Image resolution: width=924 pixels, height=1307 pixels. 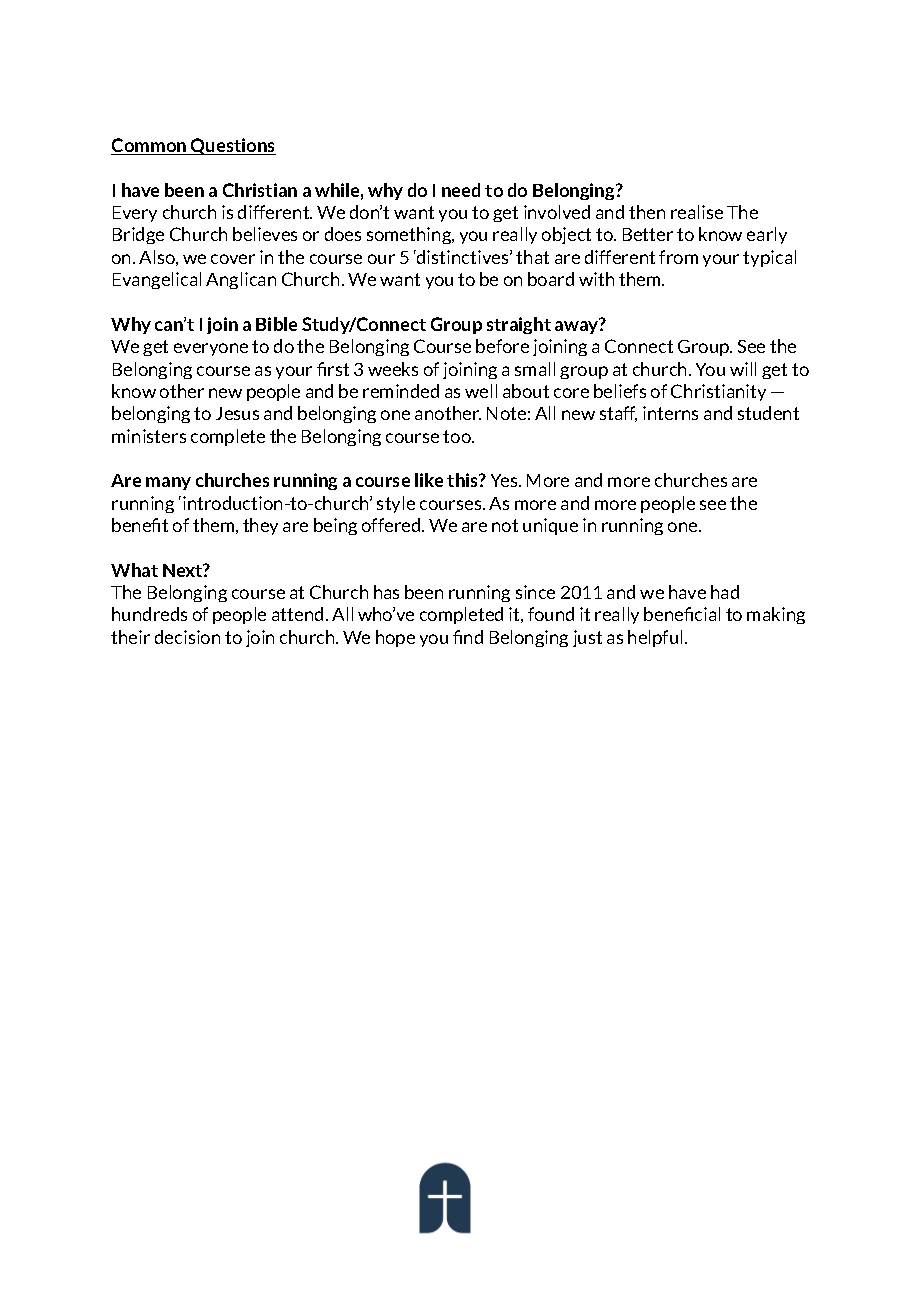 I want to click on realise, so click(x=697, y=212).
